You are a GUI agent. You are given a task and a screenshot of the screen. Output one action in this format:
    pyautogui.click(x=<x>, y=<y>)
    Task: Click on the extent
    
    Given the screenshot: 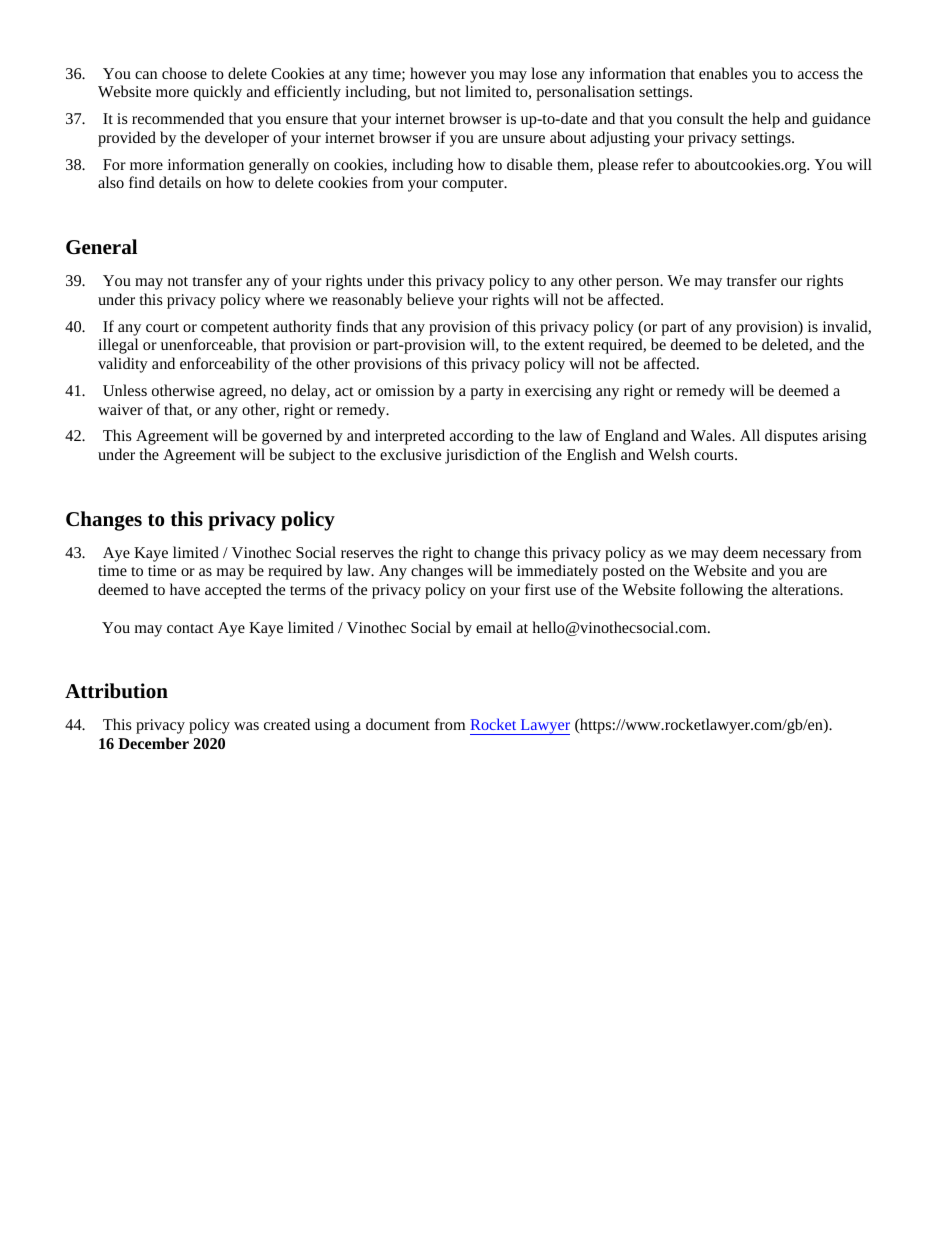 What is the action you would take?
    pyautogui.click(x=564, y=345)
